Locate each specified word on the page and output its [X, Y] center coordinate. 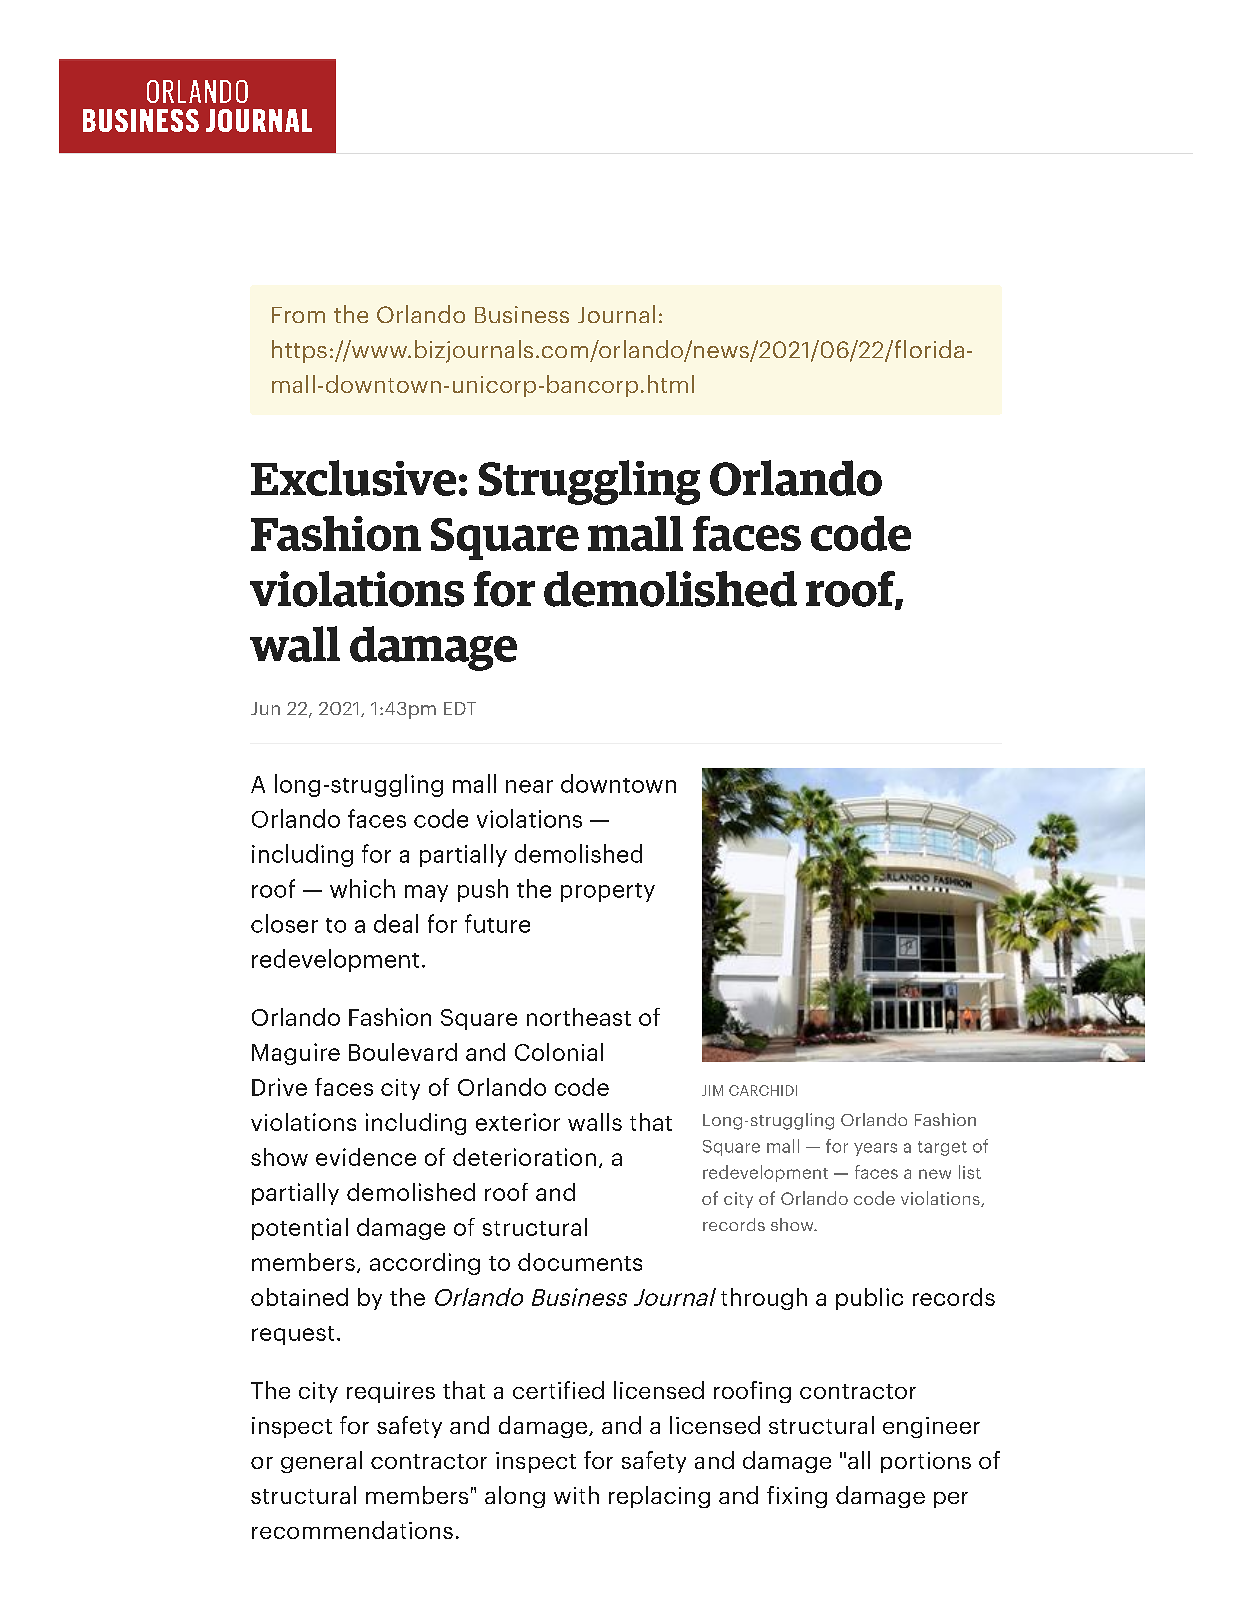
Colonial [559, 1052]
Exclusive [353, 478]
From [298, 315]
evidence [366, 1157]
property [608, 892]
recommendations [352, 1530]
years [875, 1149]
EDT [460, 708]
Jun [265, 708]
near [529, 786]
